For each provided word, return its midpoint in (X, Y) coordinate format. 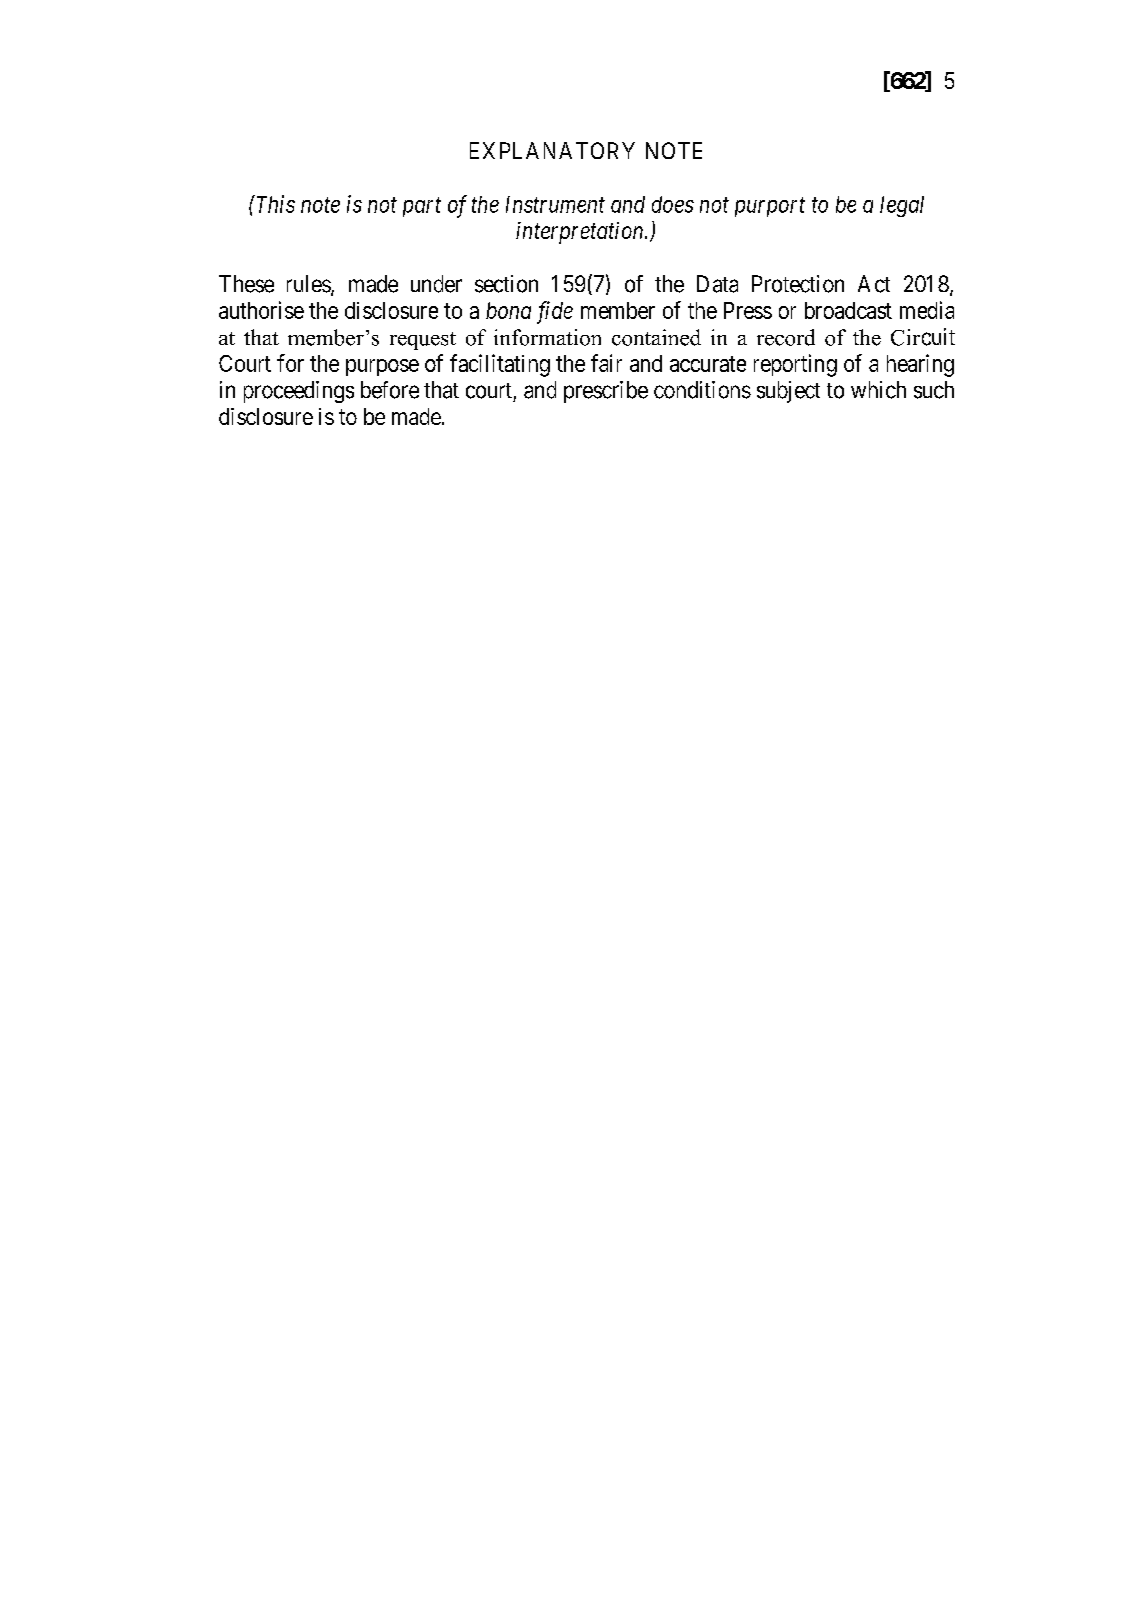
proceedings (299, 392)
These (246, 284)
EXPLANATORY (552, 150)
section (506, 284)
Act (874, 284)
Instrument (555, 204)
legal (902, 206)
